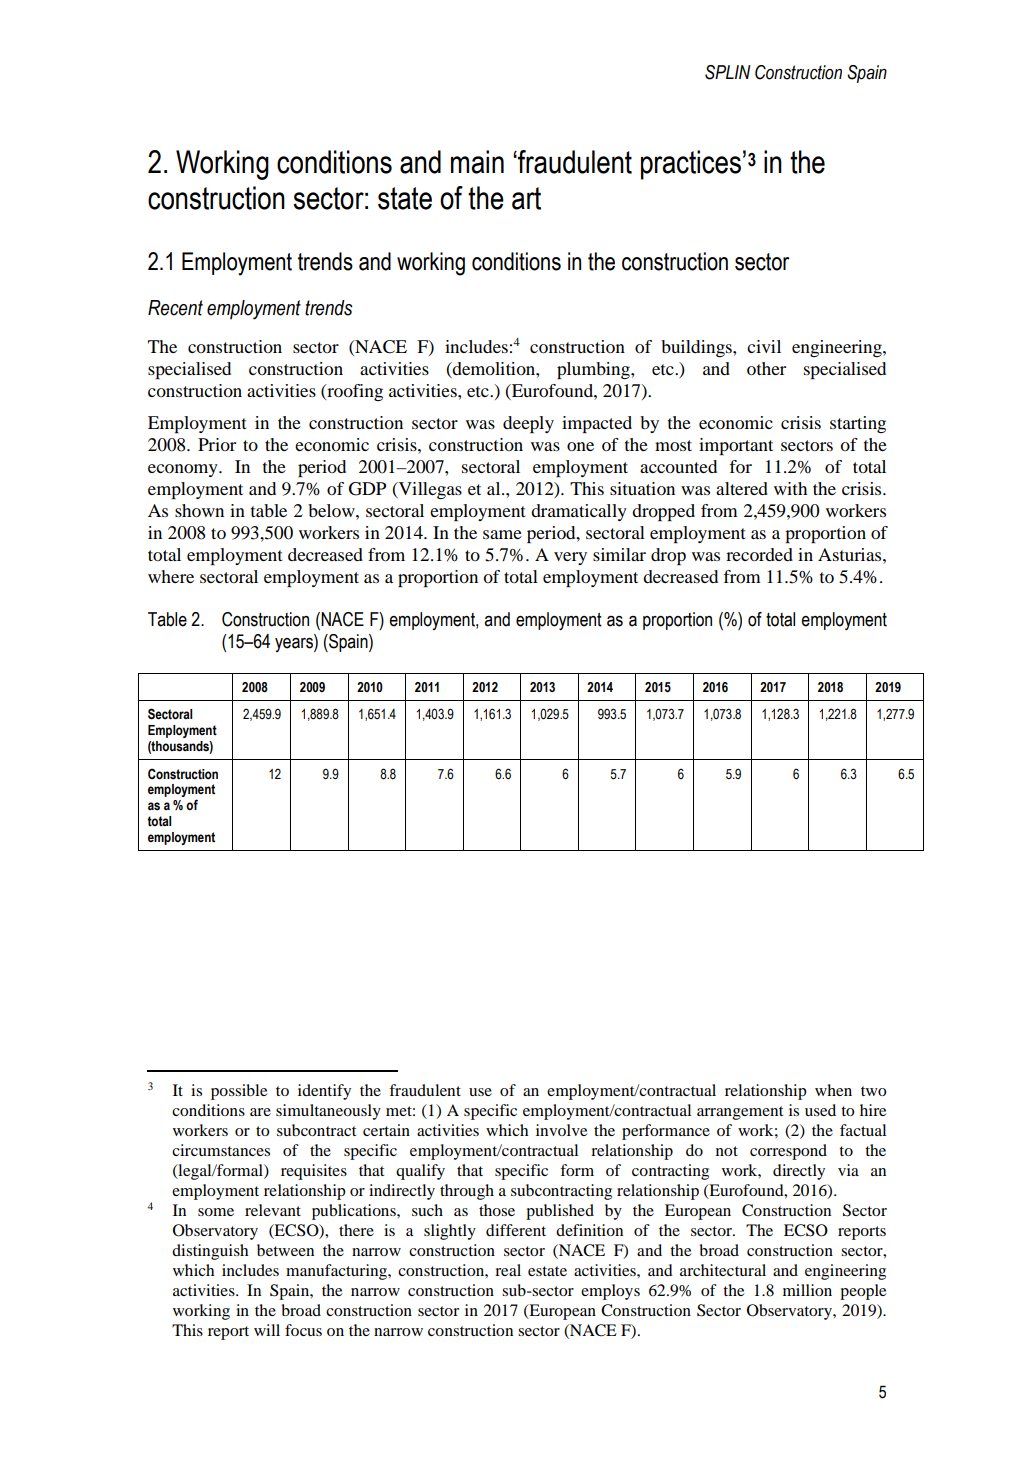 The height and width of the screenshot is (1463, 1034). I want to click on very, so click(570, 558).
